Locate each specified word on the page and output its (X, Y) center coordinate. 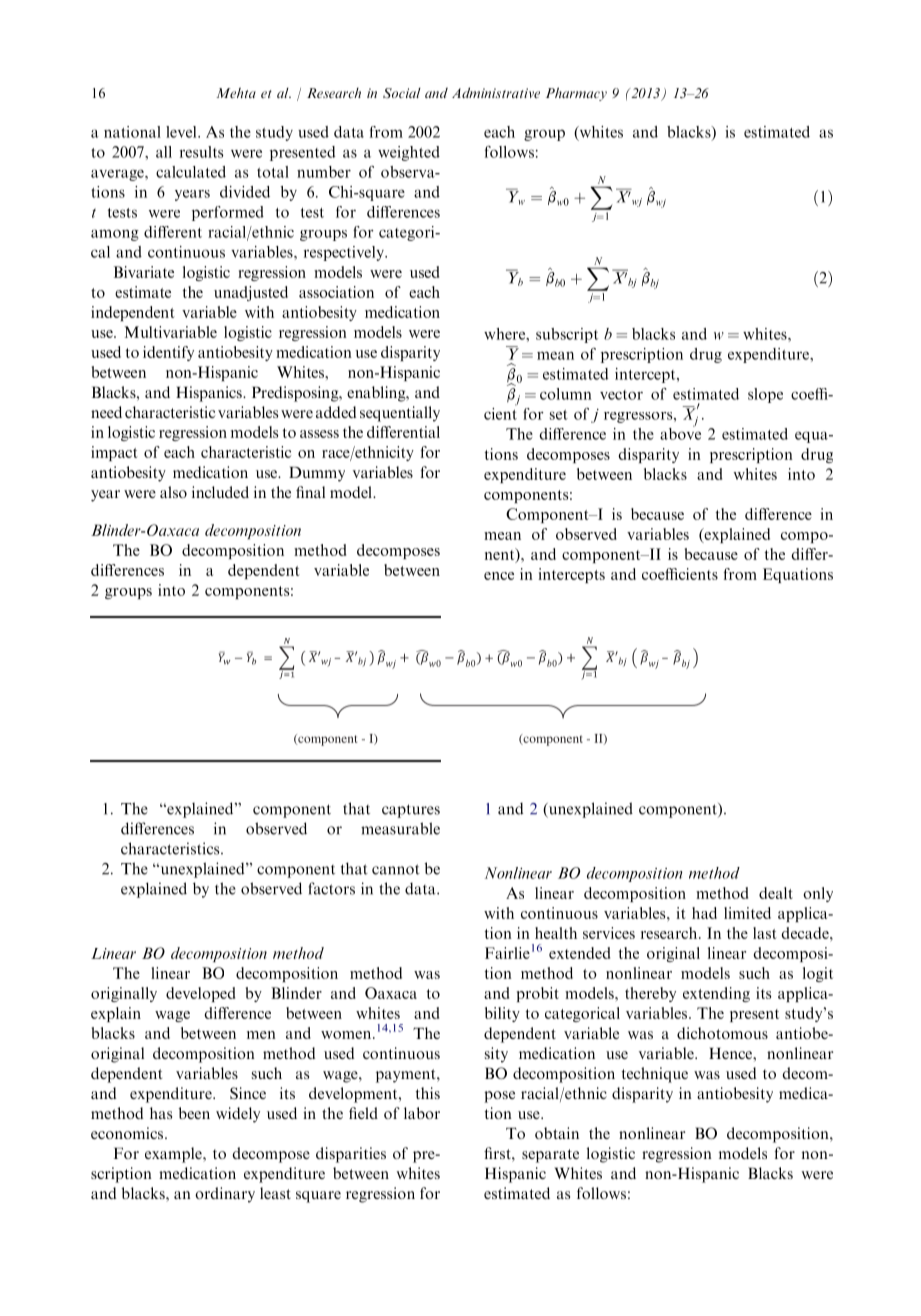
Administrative (496, 92)
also (173, 492)
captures (411, 811)
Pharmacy (576, 94)
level (182, 132)
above (680, 432)
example (174, 1155)
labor (422, 1113)
